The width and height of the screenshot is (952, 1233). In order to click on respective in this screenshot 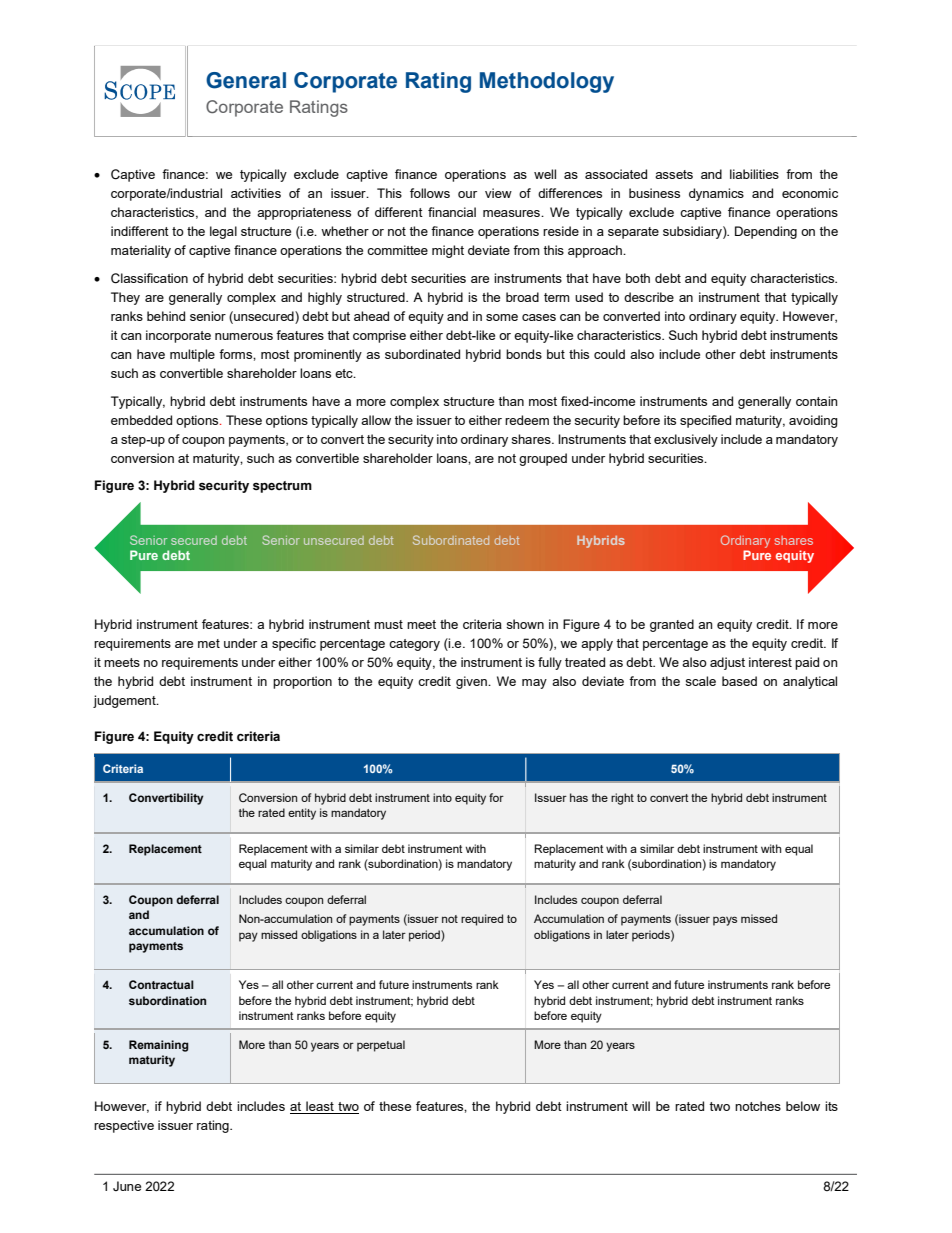, I will do `click(124, 1126)`.
